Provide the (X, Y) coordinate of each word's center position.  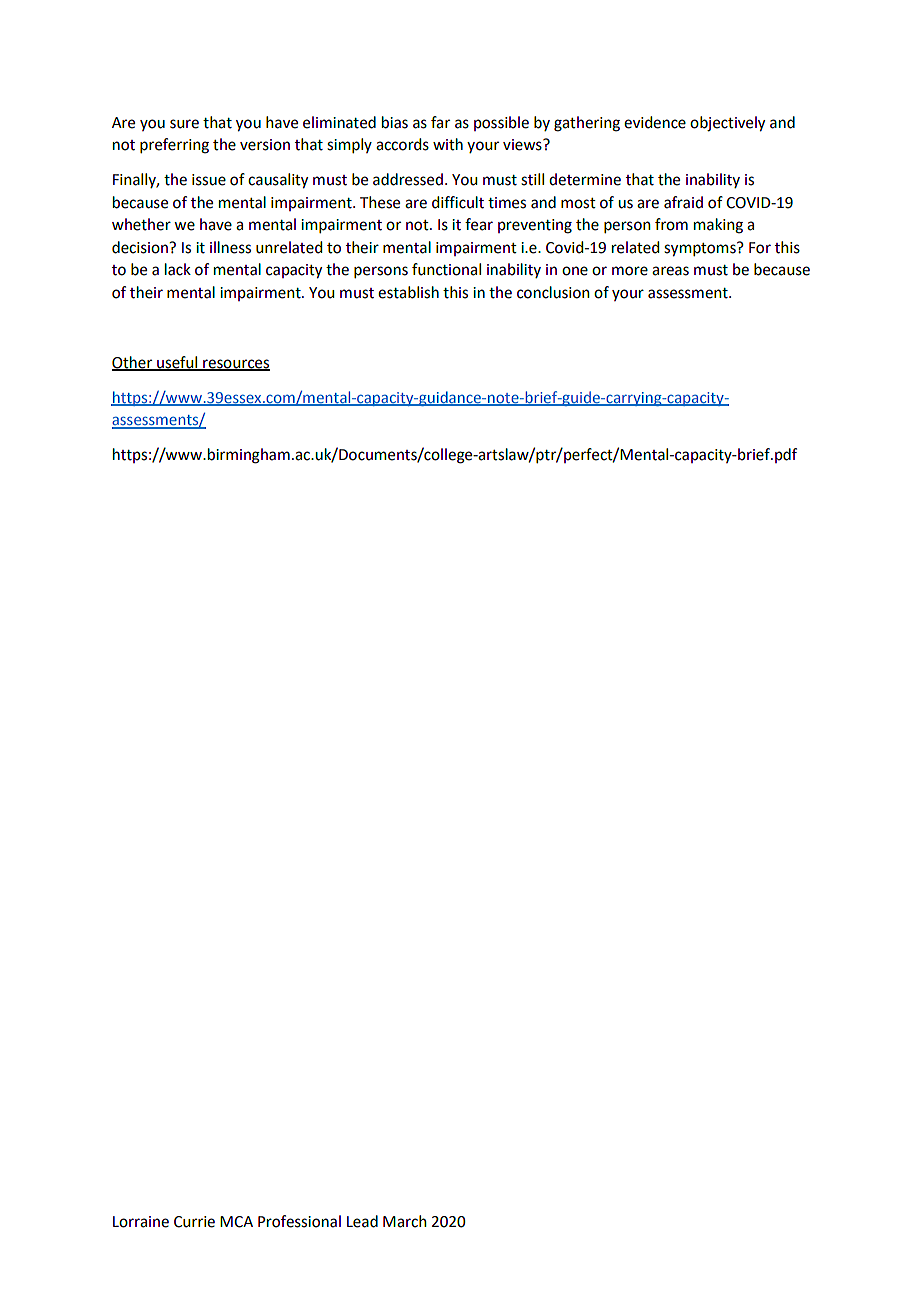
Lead (362, 1221)
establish (408, 292)
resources (235, 364)
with (448, 144)
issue (209, 180)
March (405, 1221)
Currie (194, 1222)
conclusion (553, 292)
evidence (655, 122)
